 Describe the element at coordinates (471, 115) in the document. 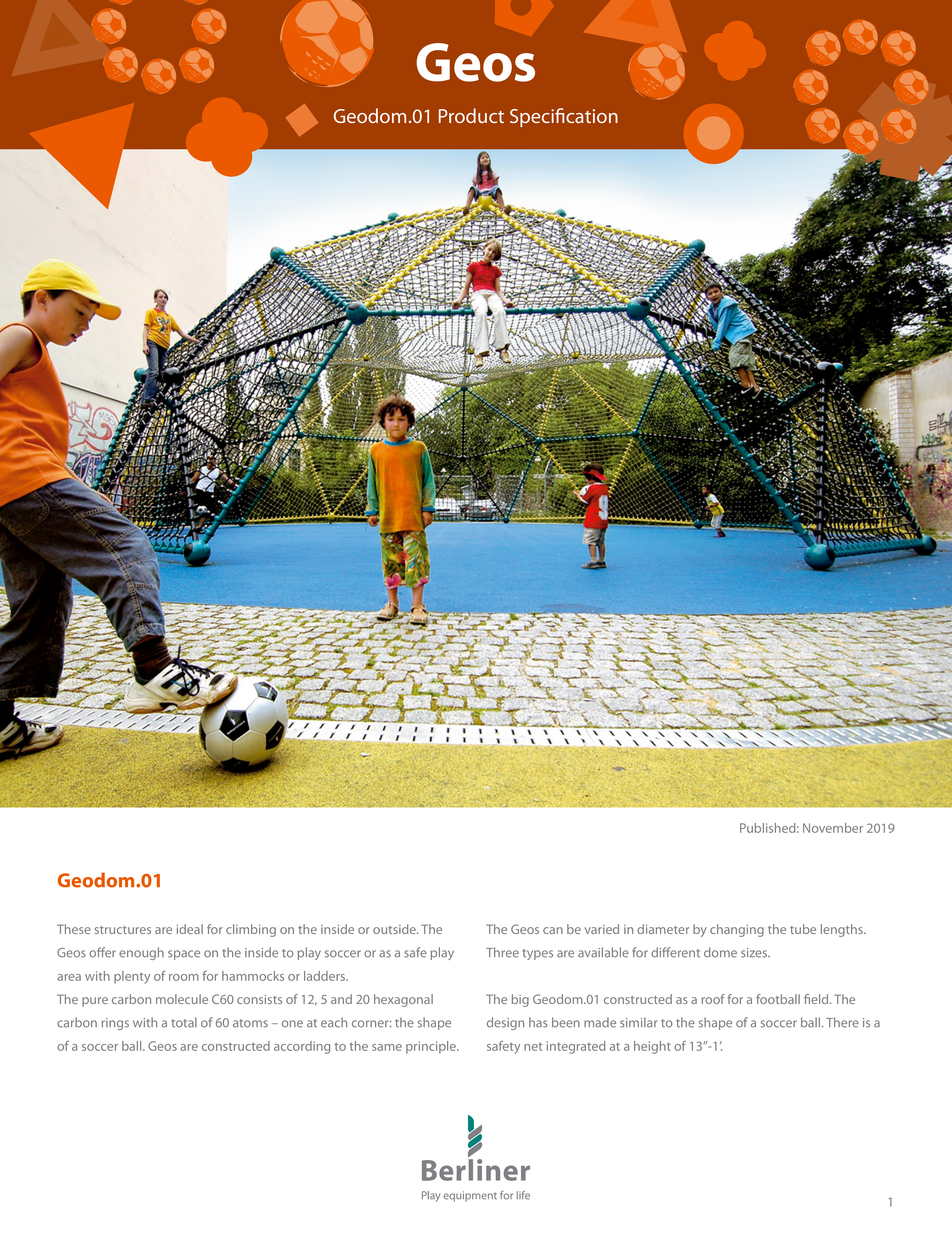

I see `Product` at that location.
